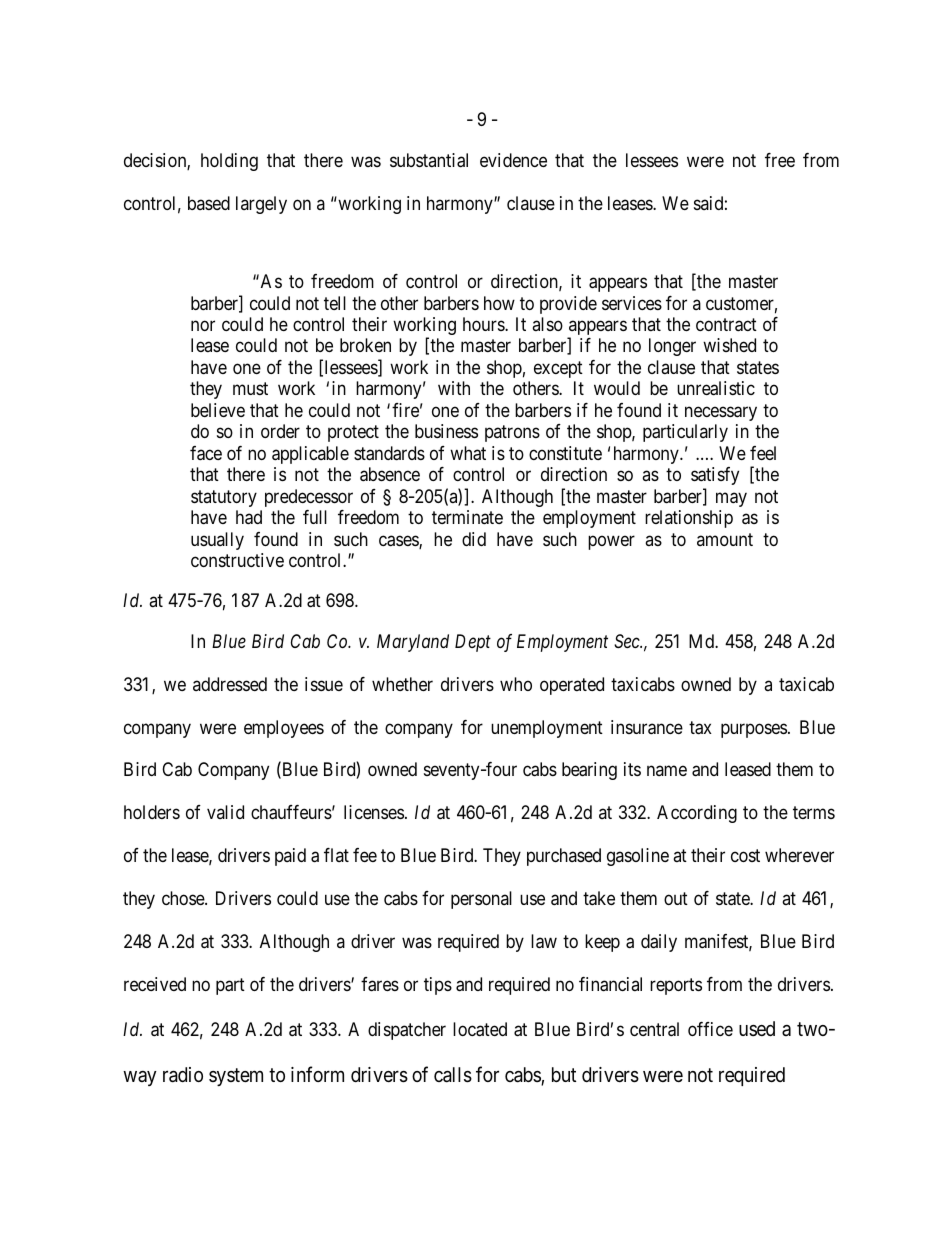  What do you see at coordinates (237, 560) in the page?
I see `constructive` at bounding box center [237, 560].
